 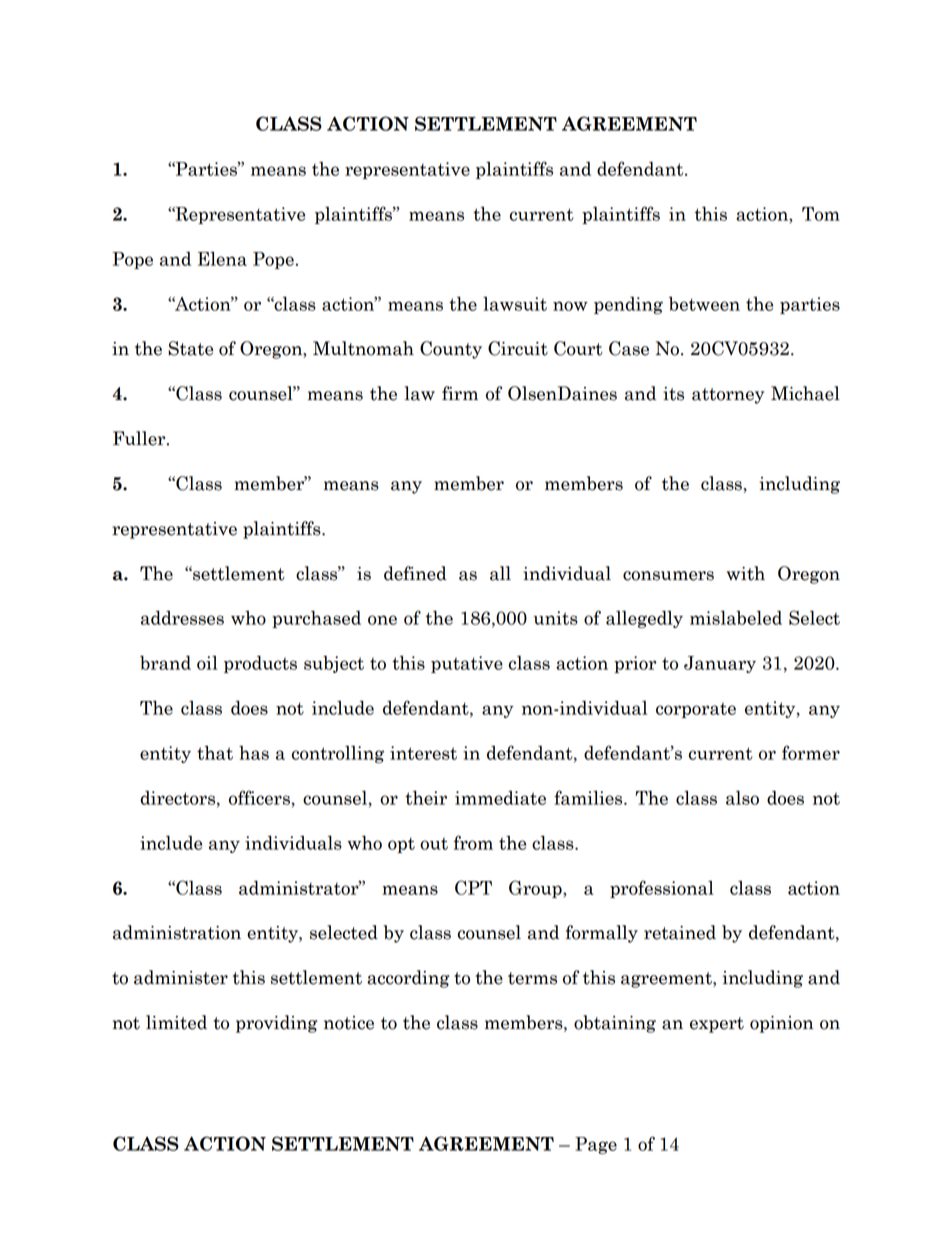 What do you see at coordinates (215, 752) in the page?
I see `that` at bounding box center [215, 752].
